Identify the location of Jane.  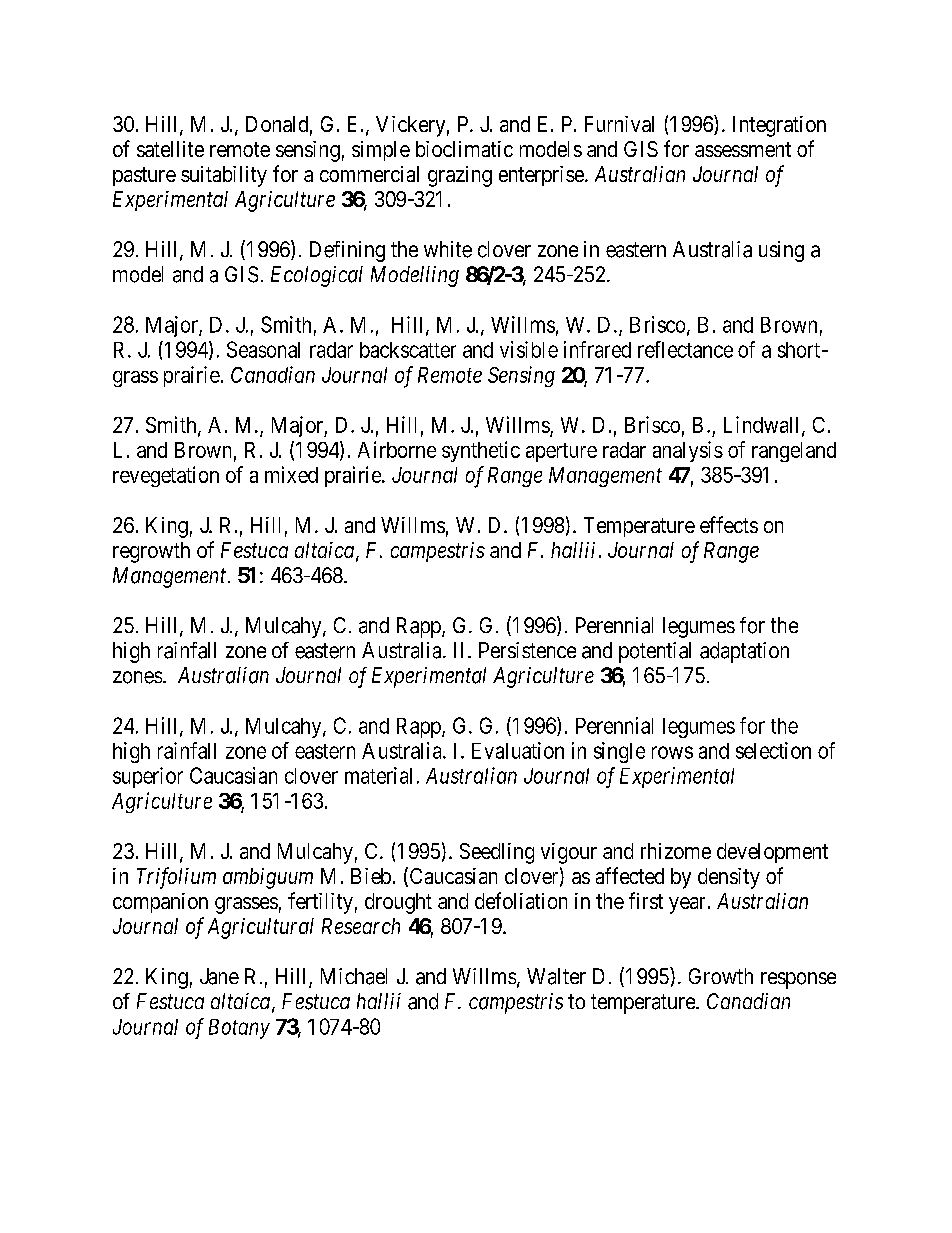
(219, 976).
